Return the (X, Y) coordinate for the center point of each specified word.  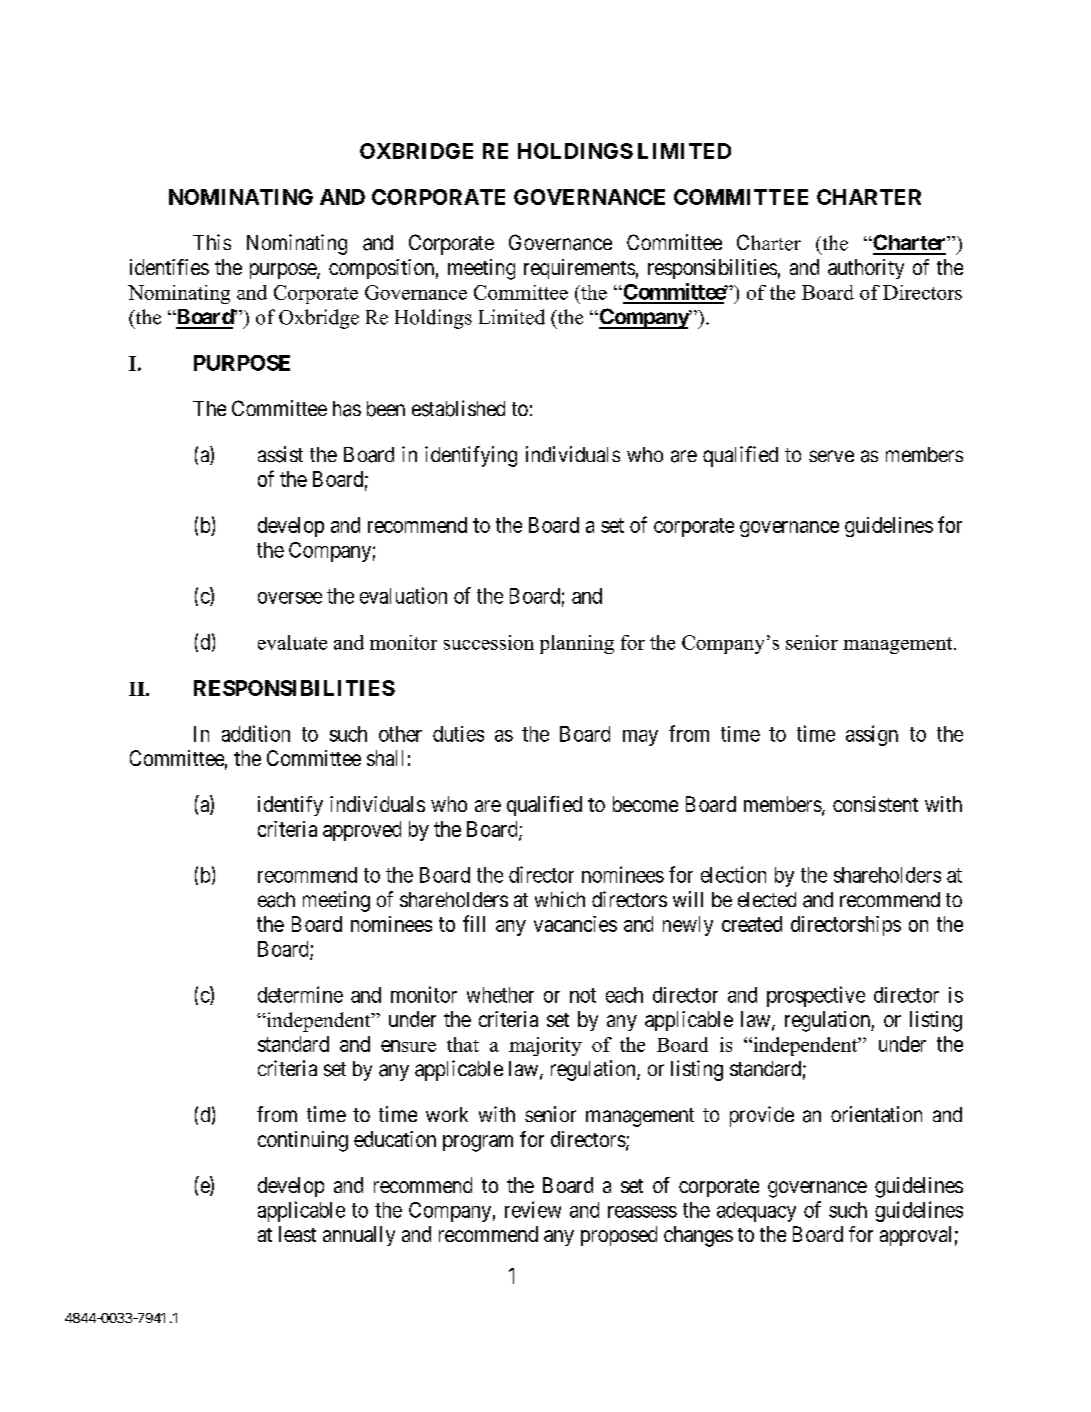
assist (280, 454)
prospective (816, 996)
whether (500, 995)
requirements (579, 269)
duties (458, 734)
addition (256, 733)
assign (872, 735)
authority (866, 269)
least (297, 1234)
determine (300, 994)
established (458, 408)
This (212, 242)
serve (831, 456)
